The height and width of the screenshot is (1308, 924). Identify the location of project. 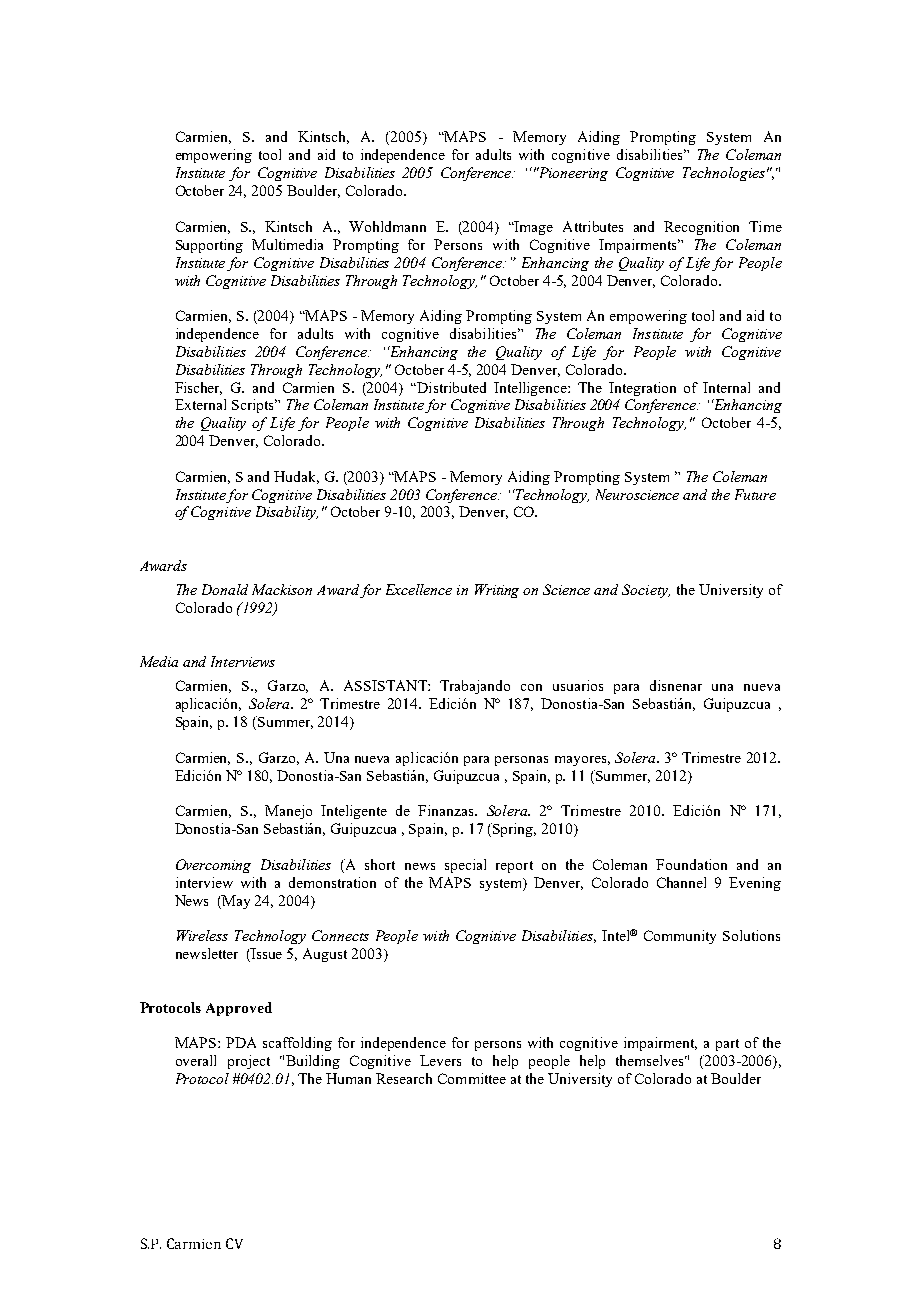
(249, 1062).
